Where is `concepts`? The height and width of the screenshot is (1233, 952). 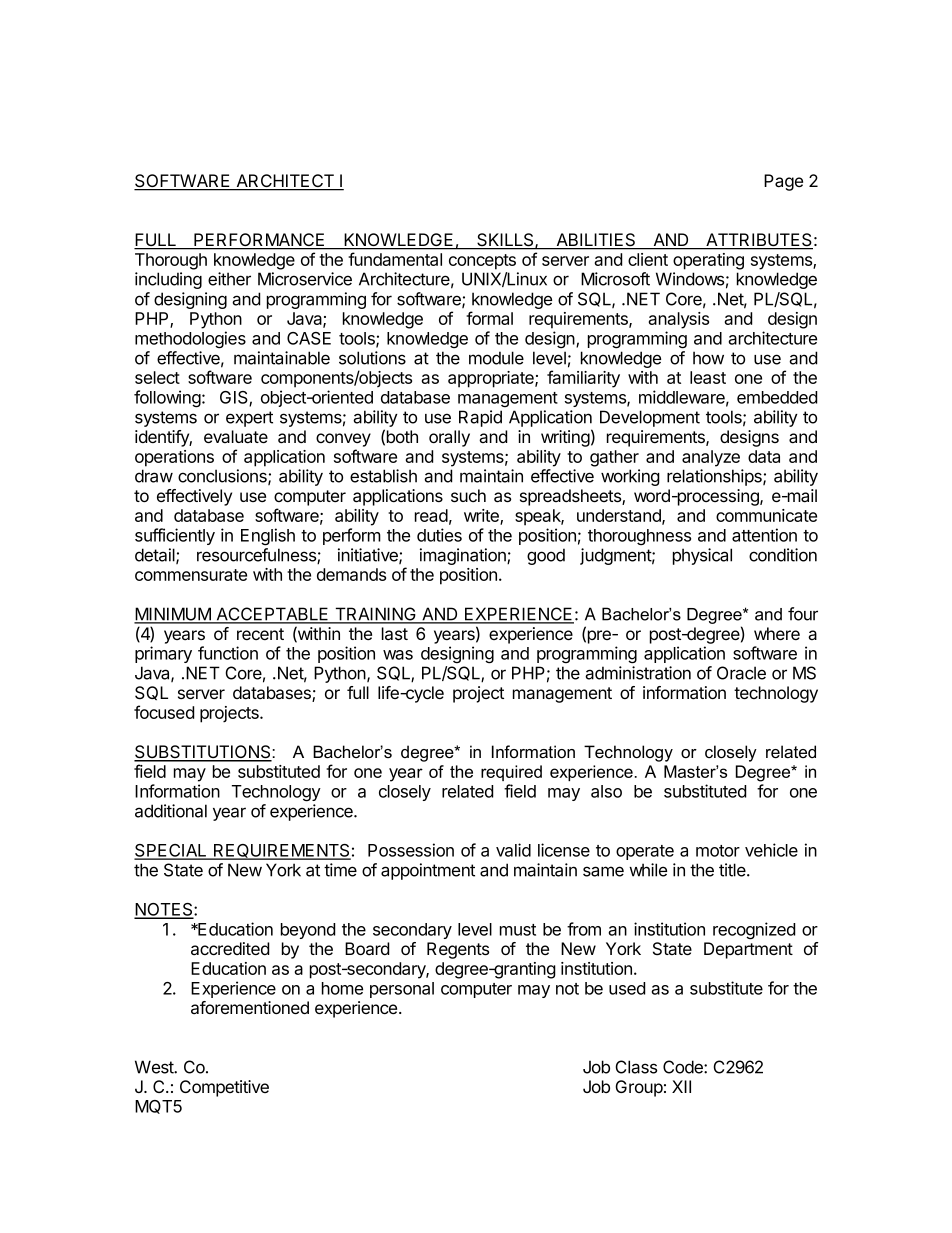
concepts is located at coordinates (482, 262).
